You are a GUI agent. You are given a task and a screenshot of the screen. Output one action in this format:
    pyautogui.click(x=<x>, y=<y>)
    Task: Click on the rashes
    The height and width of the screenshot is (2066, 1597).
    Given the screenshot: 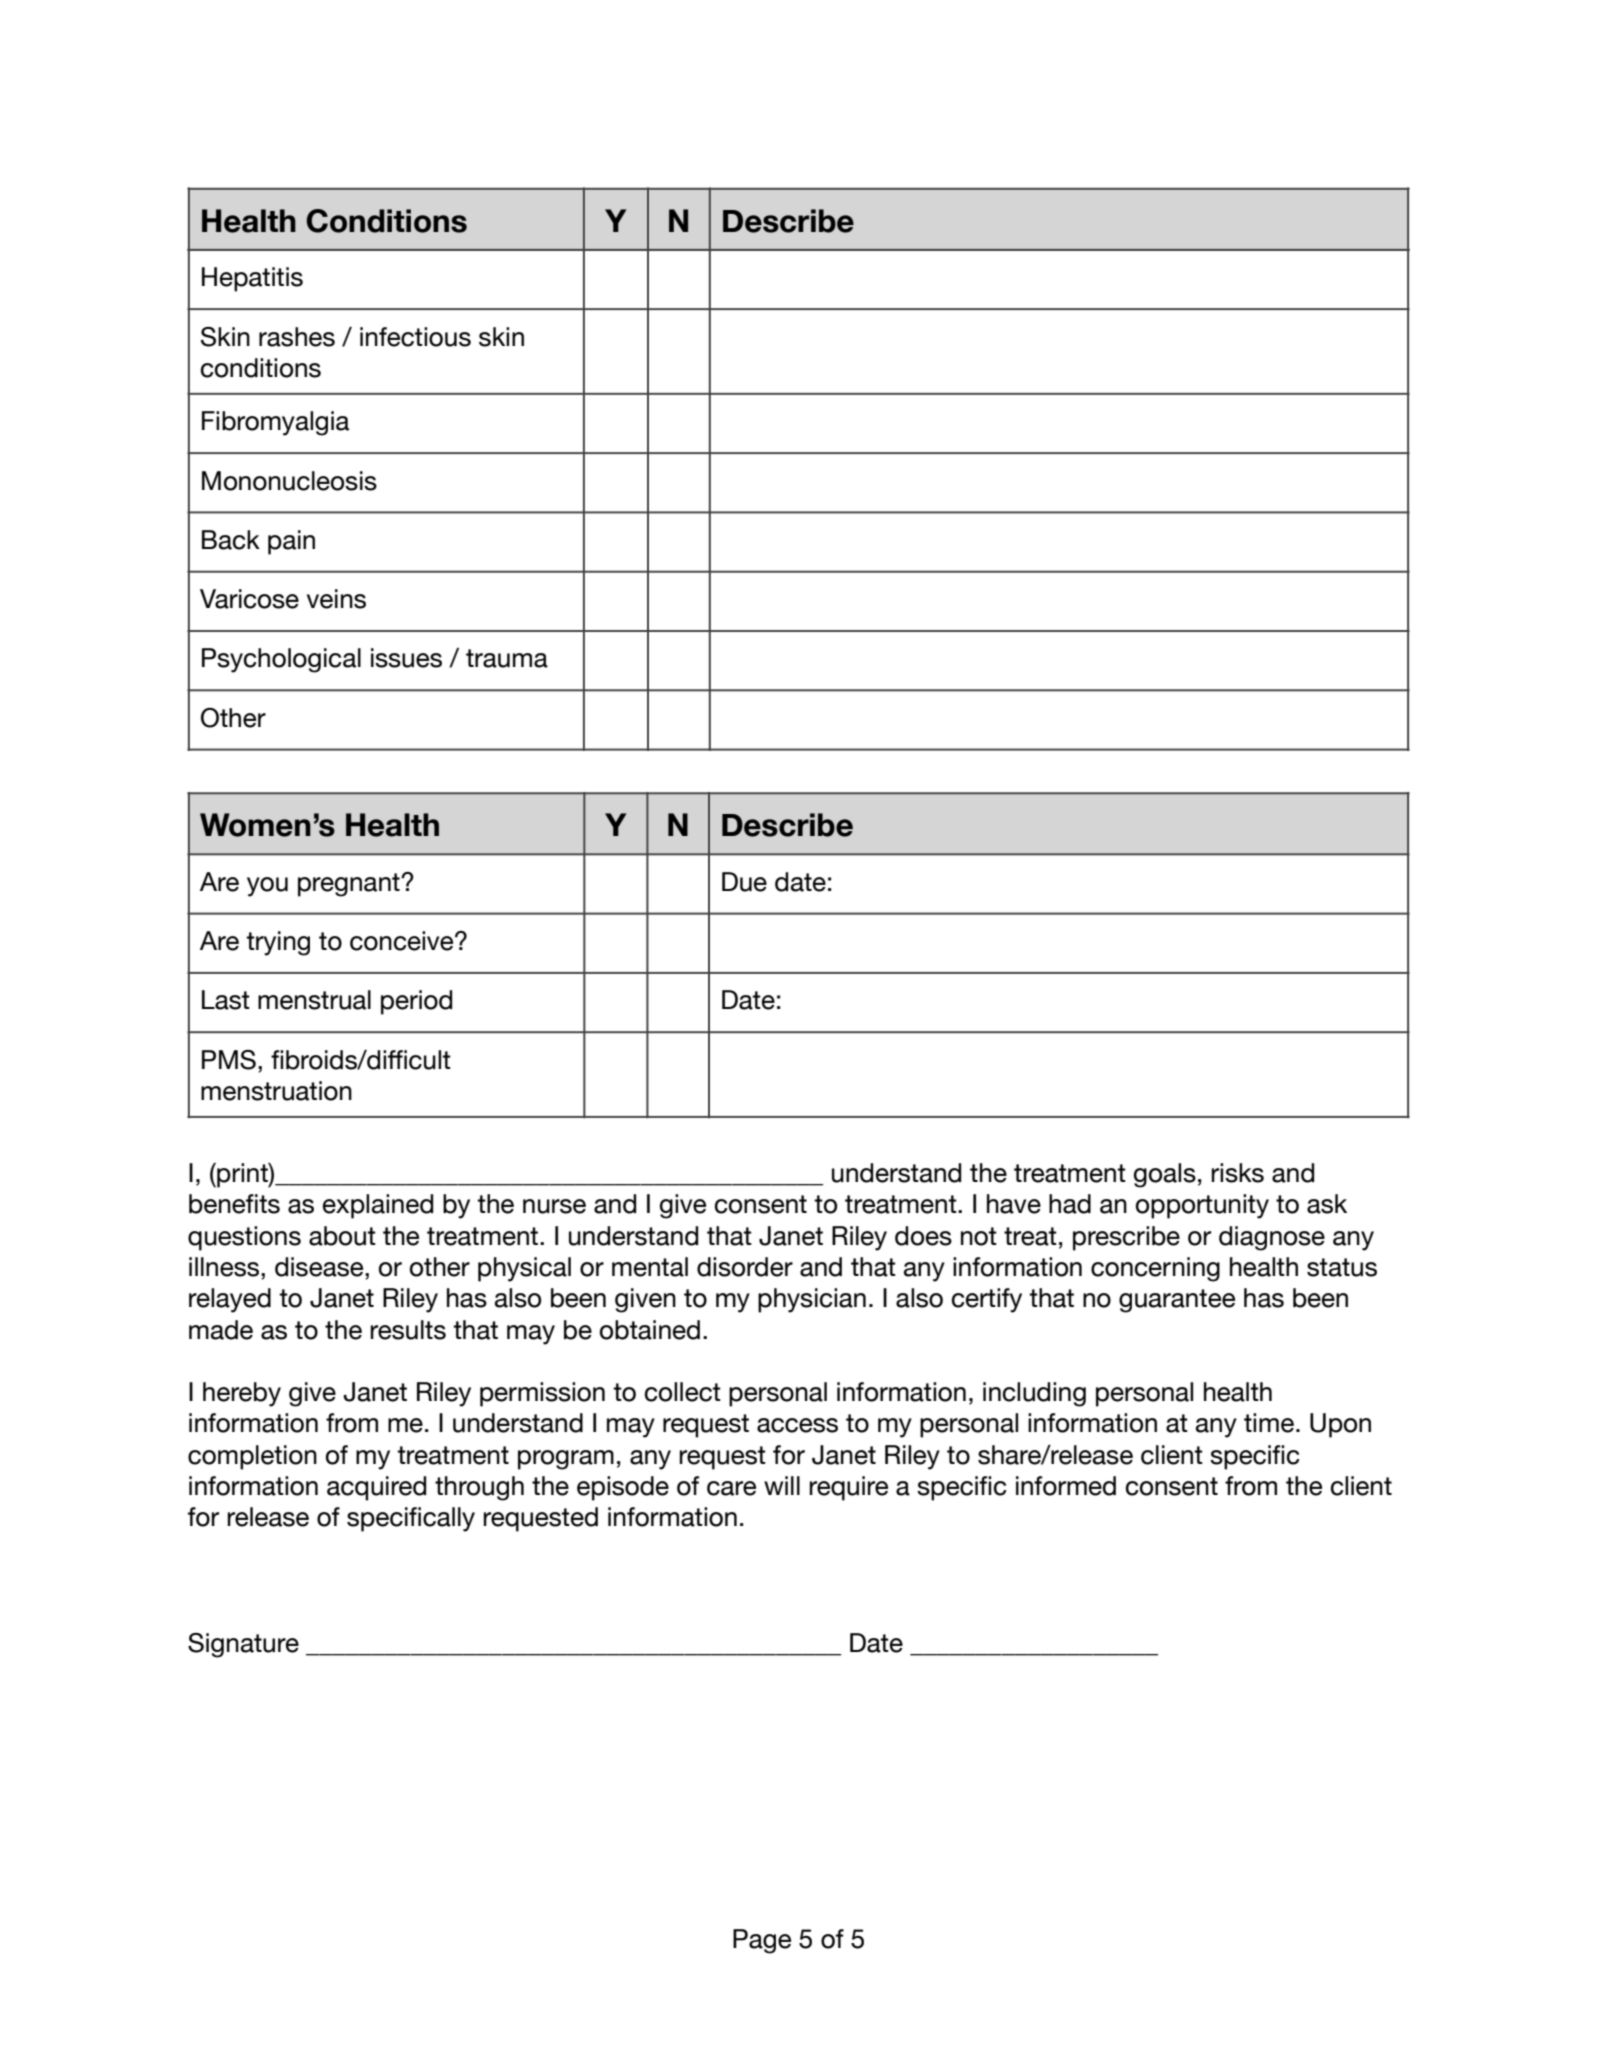 What is the action you would take?
    pyautogui.click(x=297, y=337)
